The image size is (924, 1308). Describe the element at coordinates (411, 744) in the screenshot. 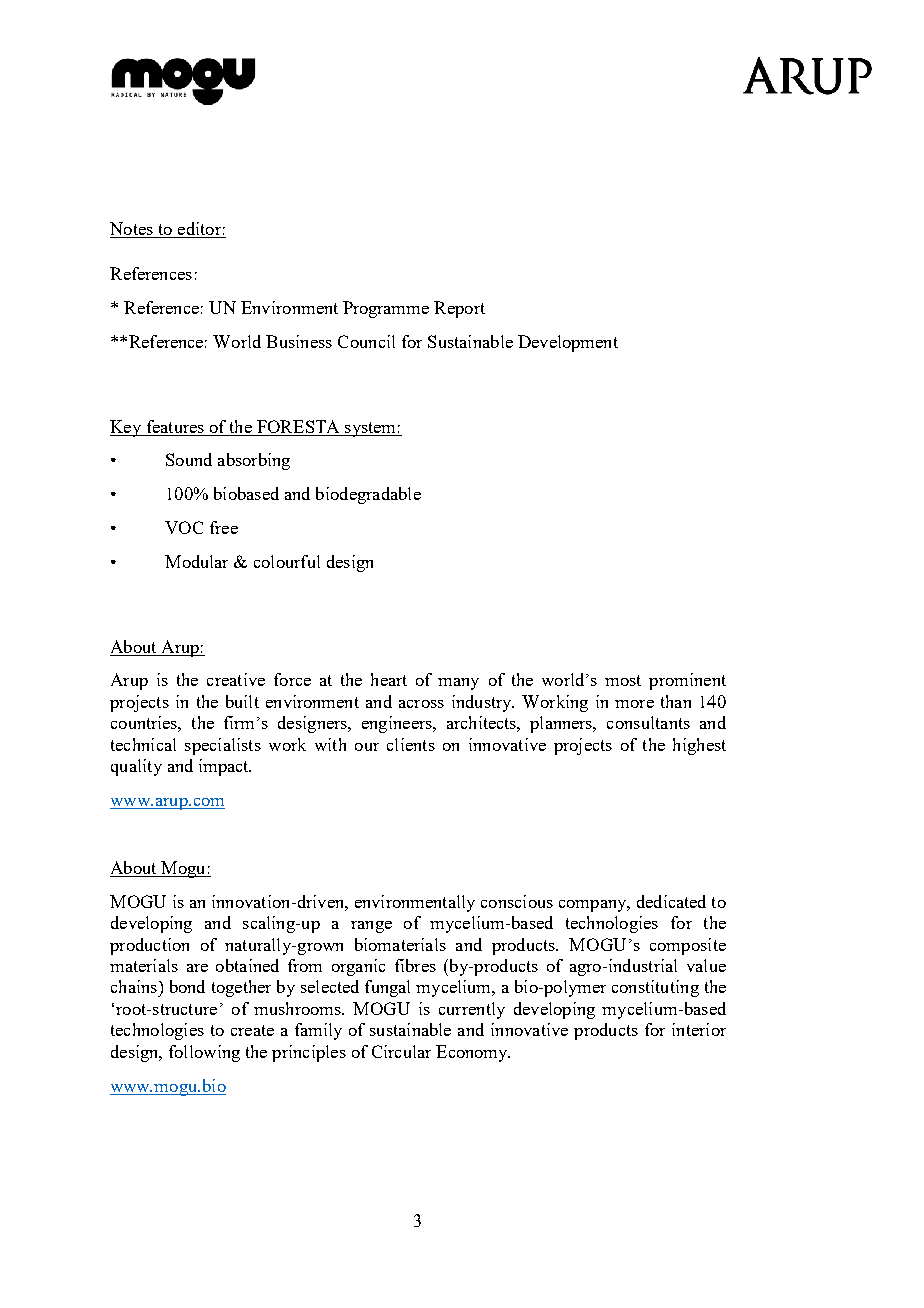

I see `clients` at that location.
